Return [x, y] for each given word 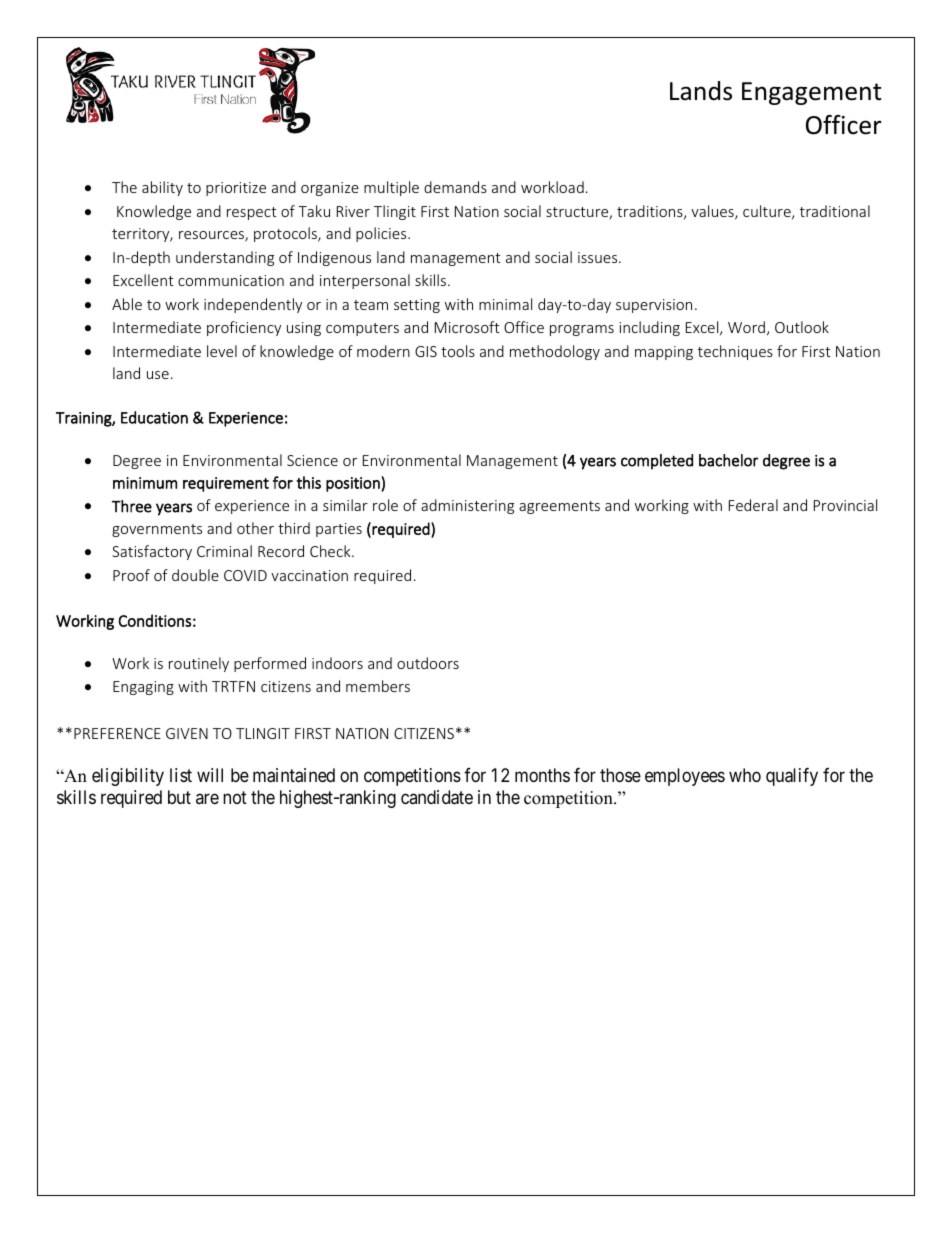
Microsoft [467, 327]
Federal [753, 505]
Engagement [812, 93]
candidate [437, 797]
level [222, 351]
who [745, 775]
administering [467, 506]
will [210, 775]
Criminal [224, 551]
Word [746, 327]
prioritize [236, 189]
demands [455, 187]
